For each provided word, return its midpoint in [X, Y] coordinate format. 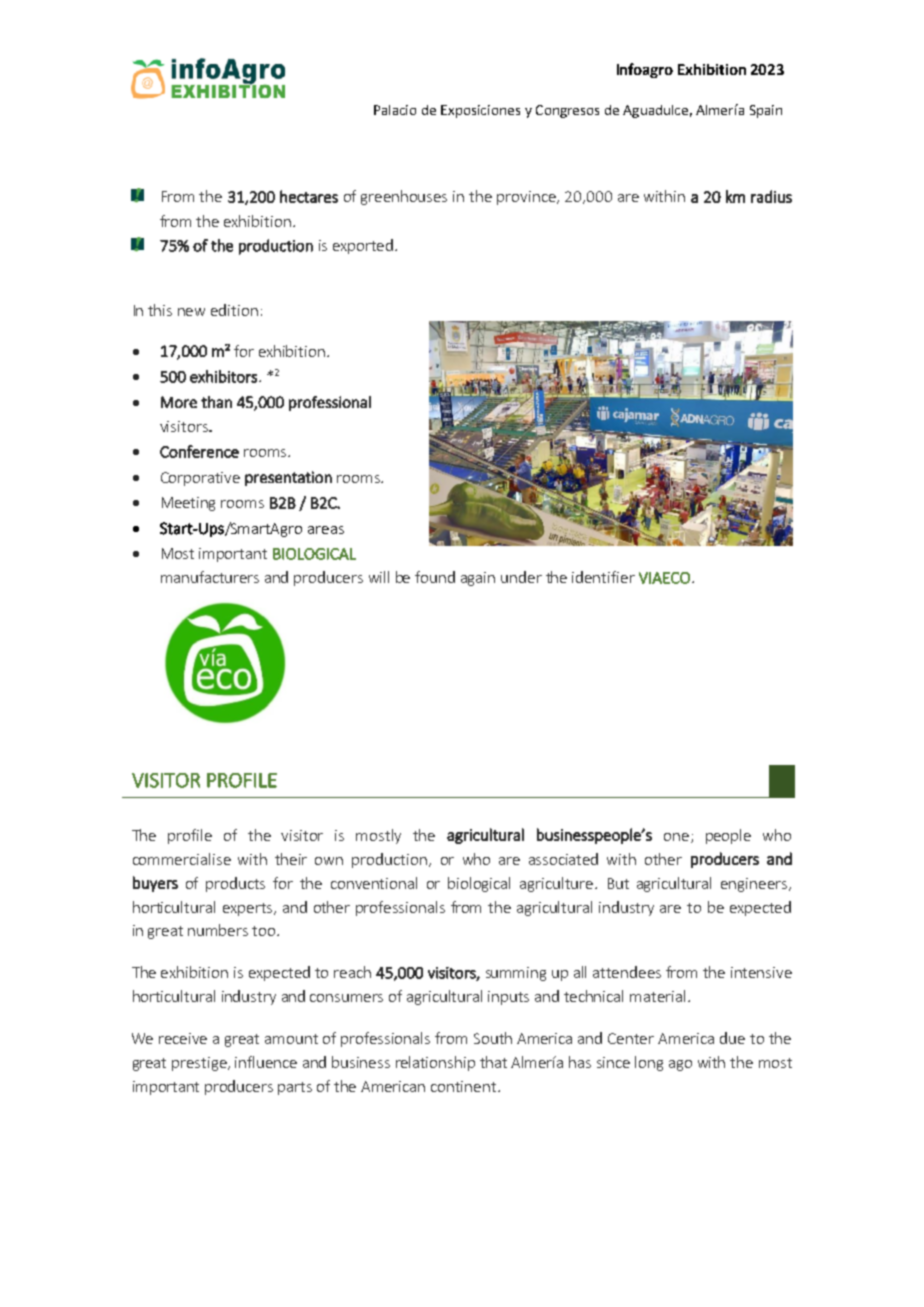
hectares [309, 196]
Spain [766, 111]
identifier [603, 577]
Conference [199, 451]
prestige [200, 1064]
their [291, 859]
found [435, 577]
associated [563, 859]
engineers [755, 885]
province [527, 198]
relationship [435, 1063]
